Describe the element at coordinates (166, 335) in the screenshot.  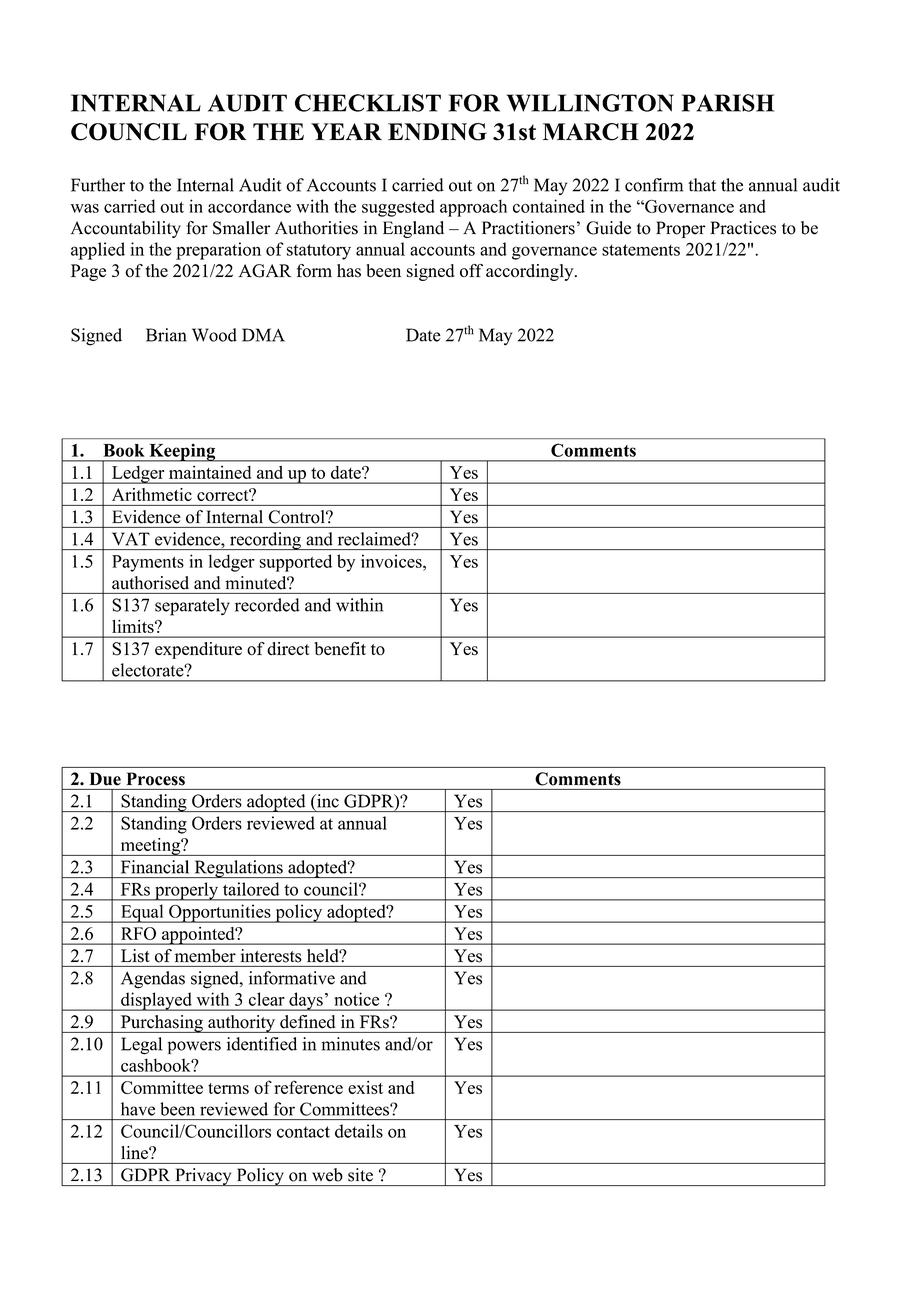
I see `Brian` at that location.
